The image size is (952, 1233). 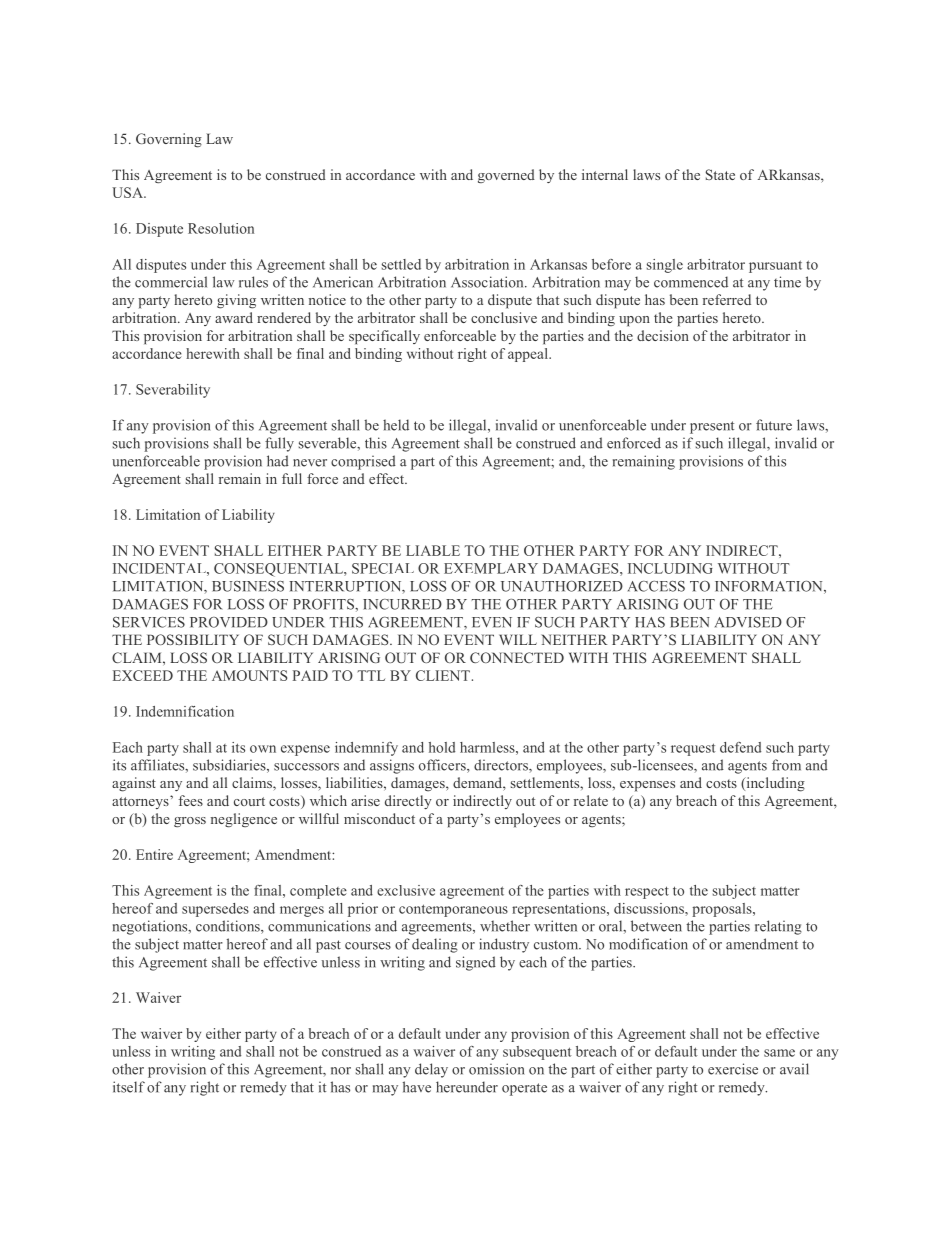 I want to click on future, so click(x=774, y=425).
